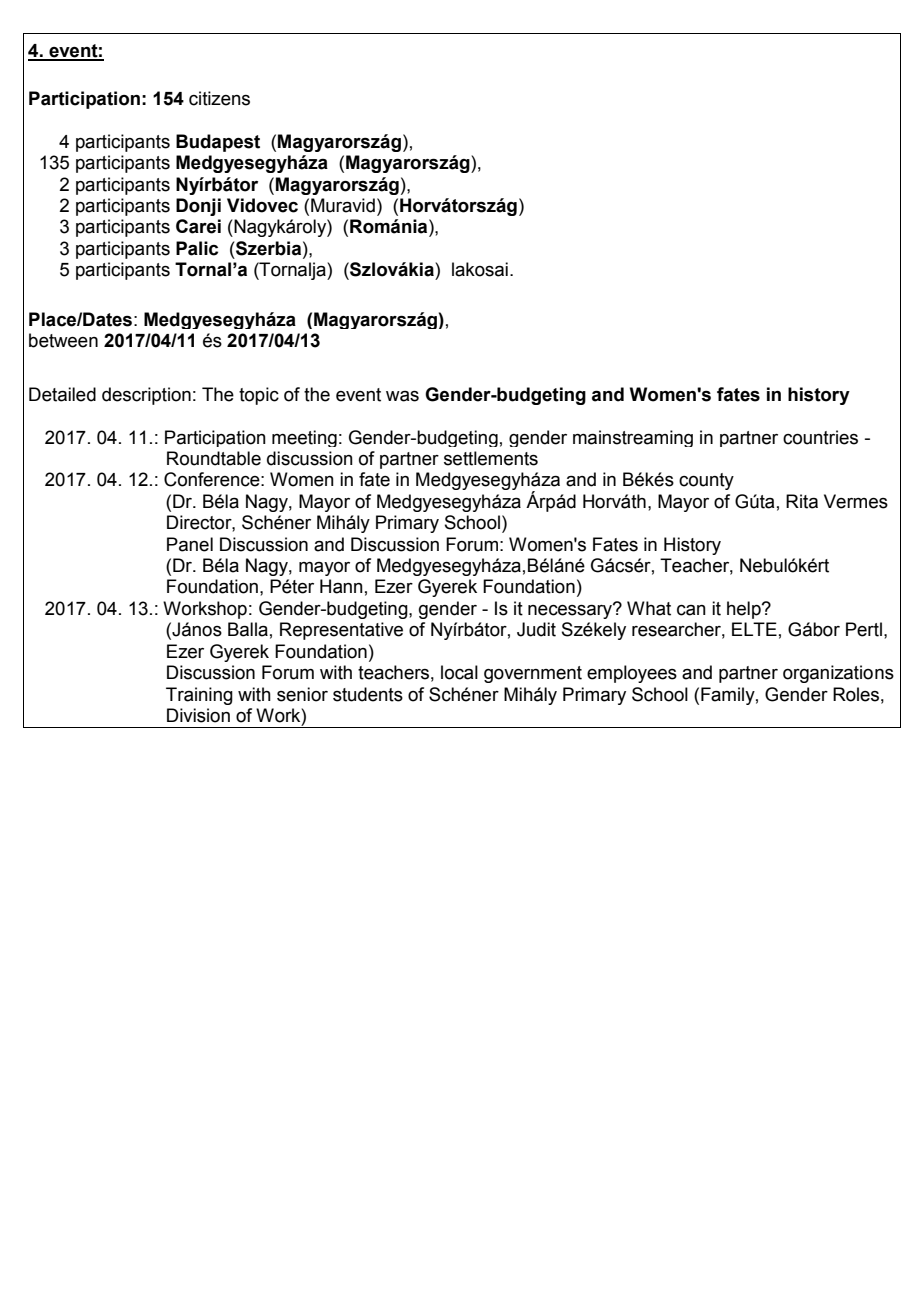  What do you see at coordinates (820, 437) in the screenshot?
I see `countries` at bounding box center [820, 437].
